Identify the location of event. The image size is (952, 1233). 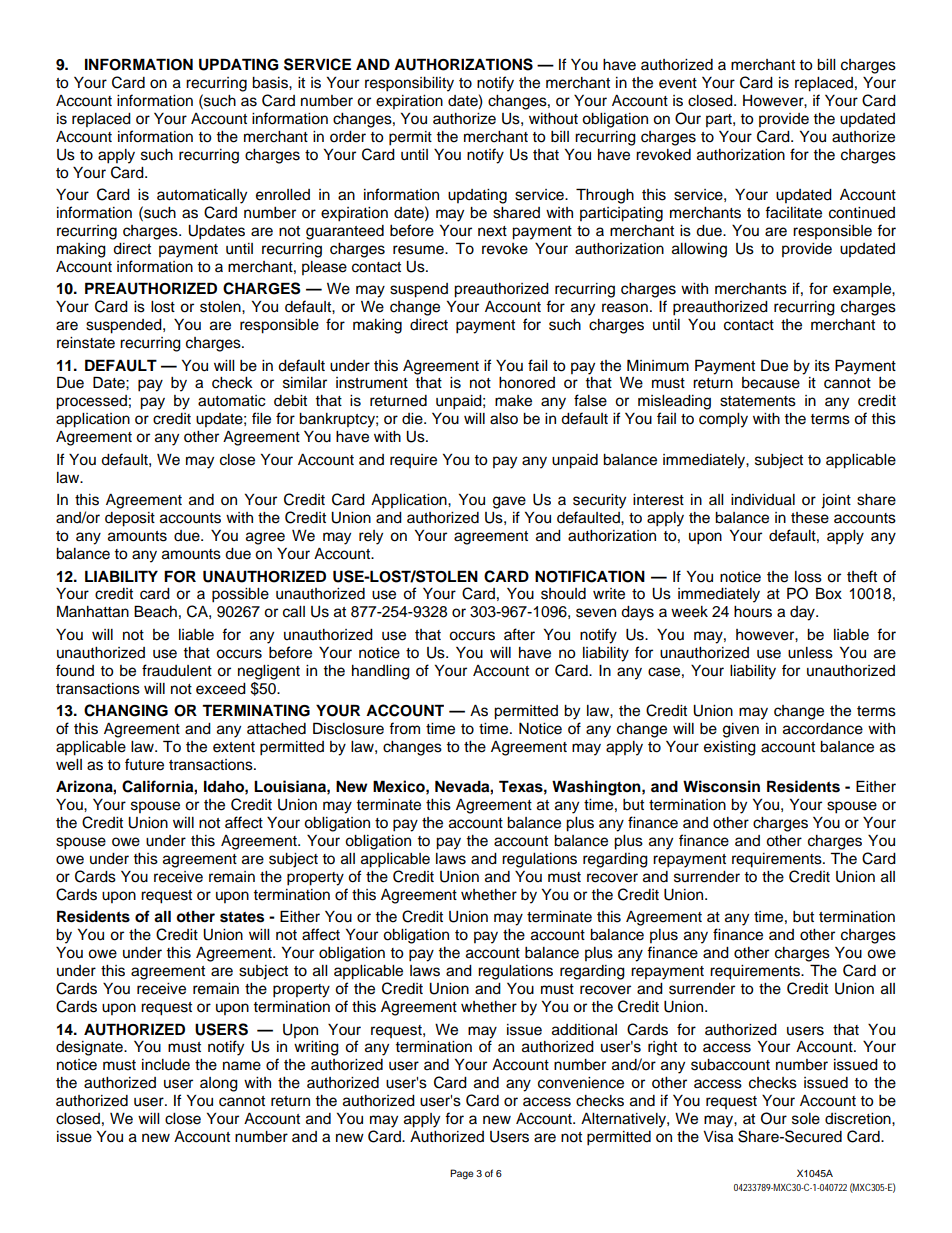
(678, 83).
